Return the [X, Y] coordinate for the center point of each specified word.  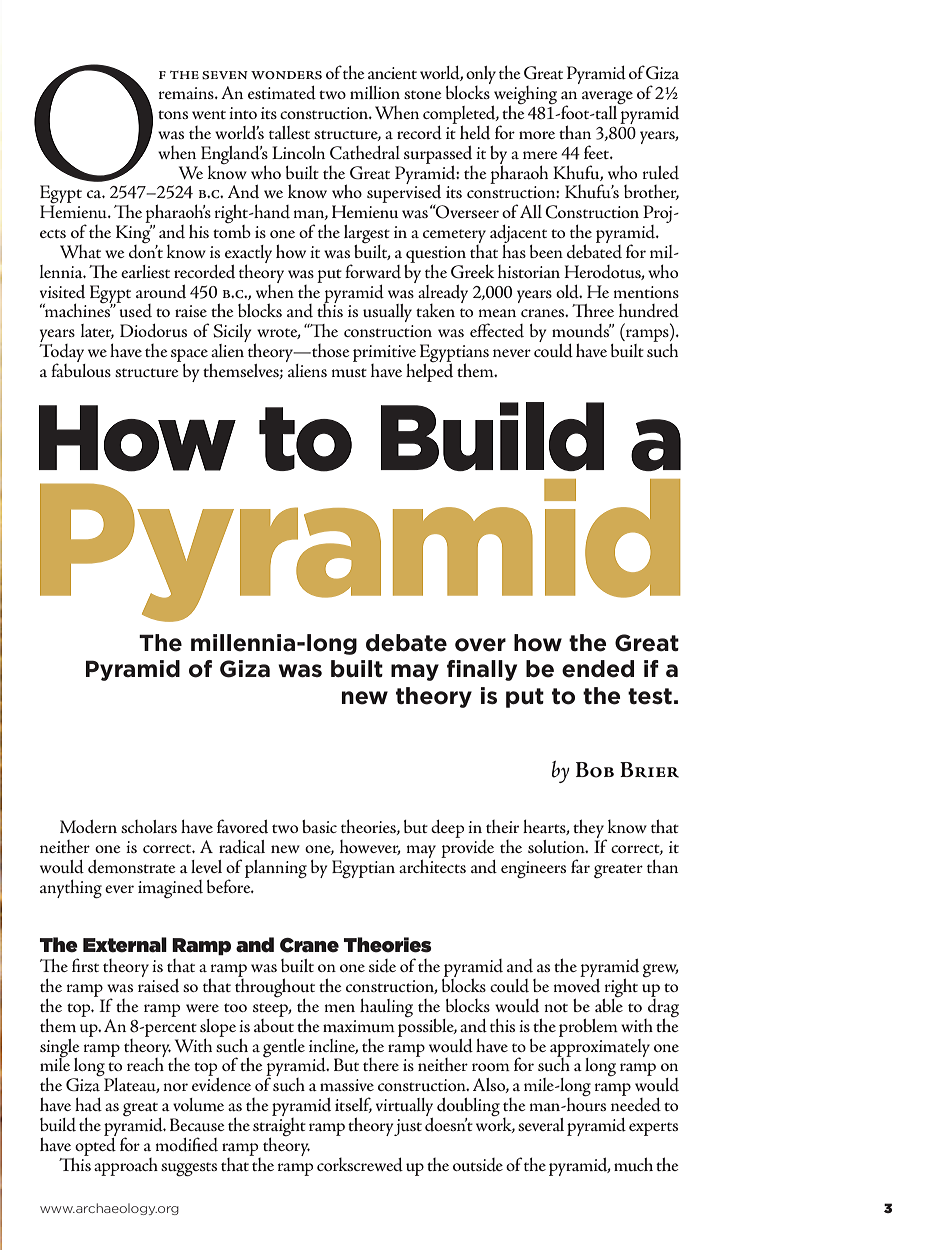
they [589, 830]
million [375, 92]
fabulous [81, 369]
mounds [582, 331]
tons [173, 114]
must [349, 372]
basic [319, 826]
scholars [149, 826]
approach [126, 1167]
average [607, 99]
